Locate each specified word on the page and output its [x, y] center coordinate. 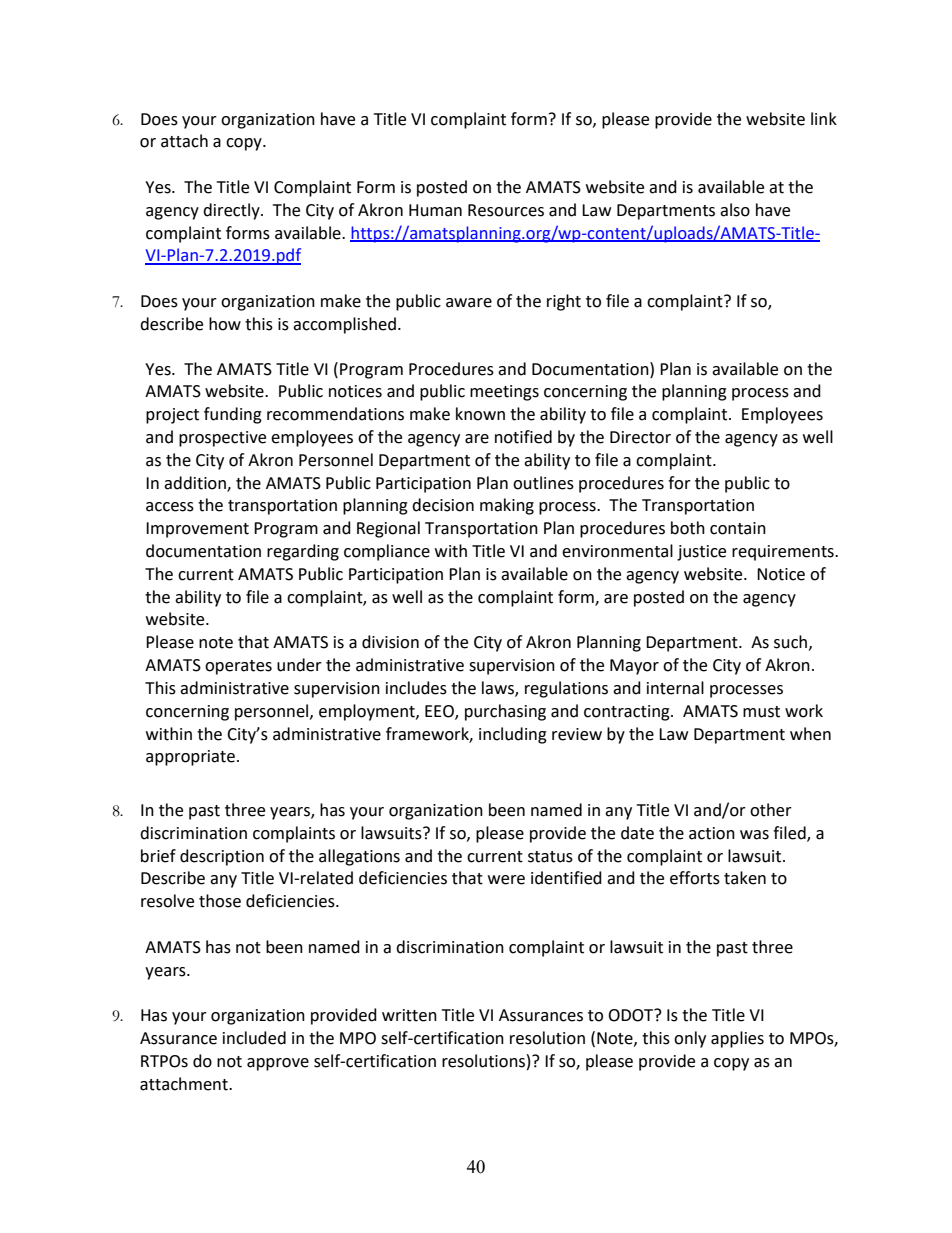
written [409, 1015]
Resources [506, 210]
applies [737, 1039]
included [254, 1038]
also [735, 210]
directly [232, 211]
